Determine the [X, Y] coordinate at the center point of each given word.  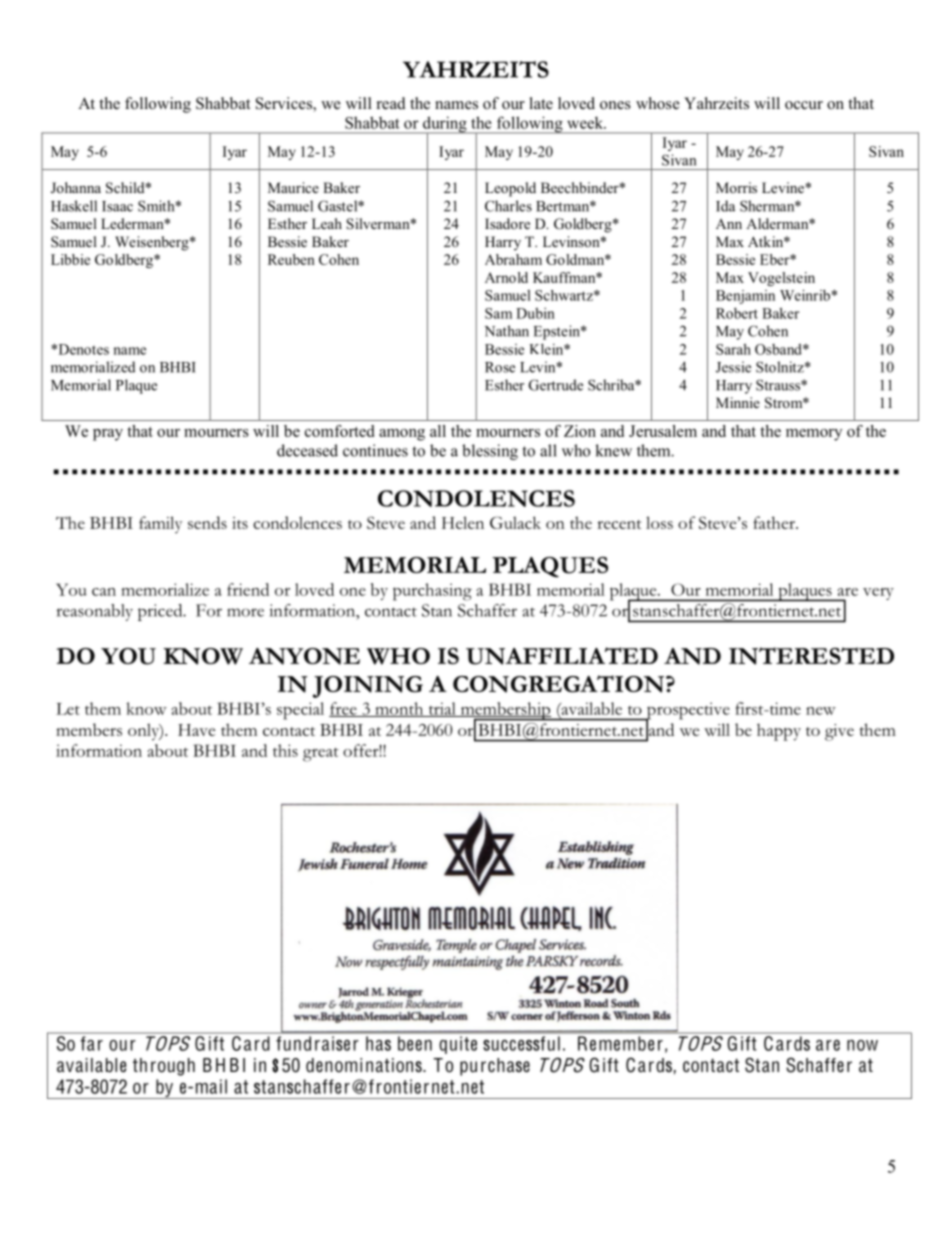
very [878, 594]
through [164, 1067]
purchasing [432, 592]
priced [161, 612]
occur [804, 105]
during [445, 125]
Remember [620, 1043]
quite [458, 1045]
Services [285, 104]
